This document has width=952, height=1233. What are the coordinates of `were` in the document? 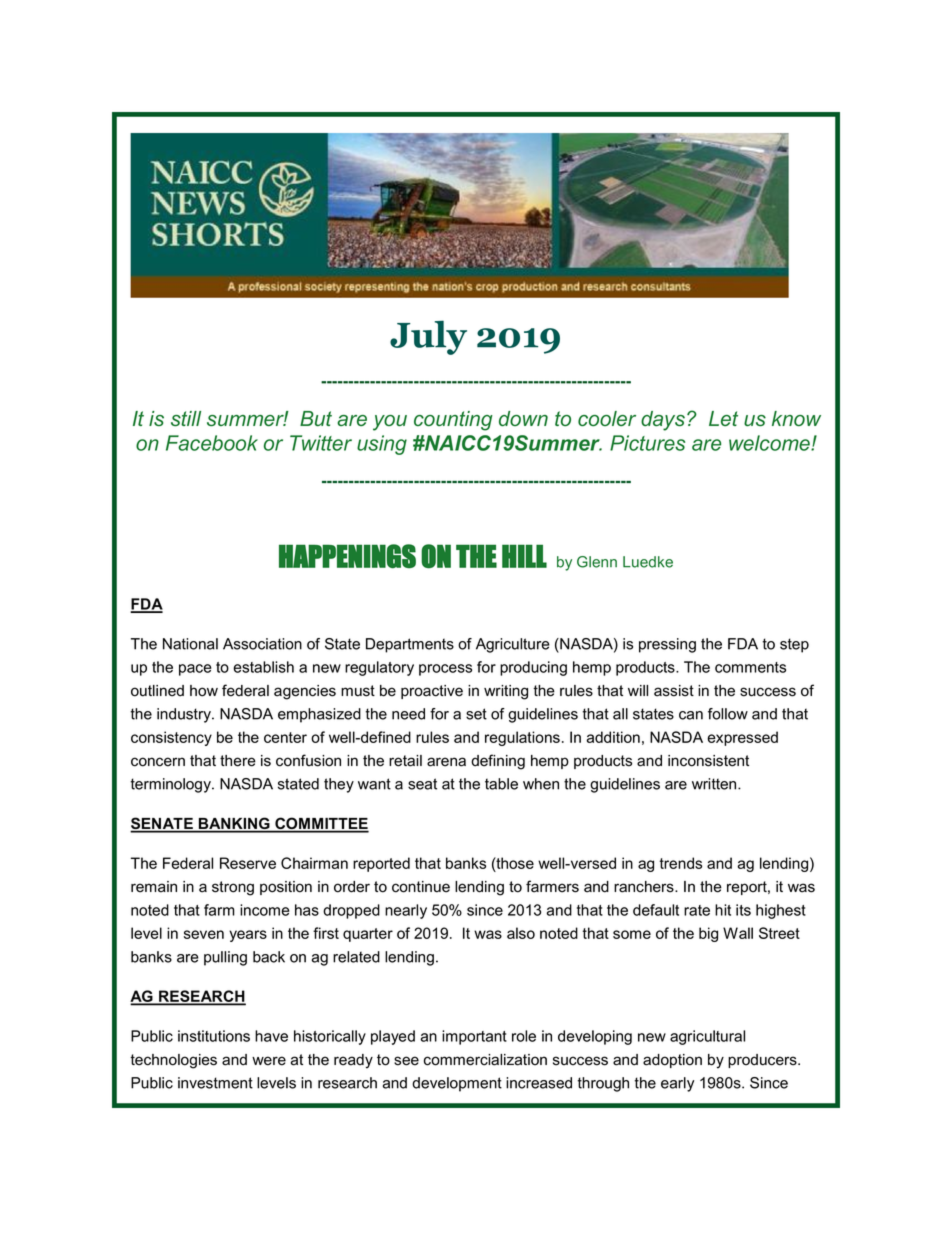 It's located at (269, 1061).
